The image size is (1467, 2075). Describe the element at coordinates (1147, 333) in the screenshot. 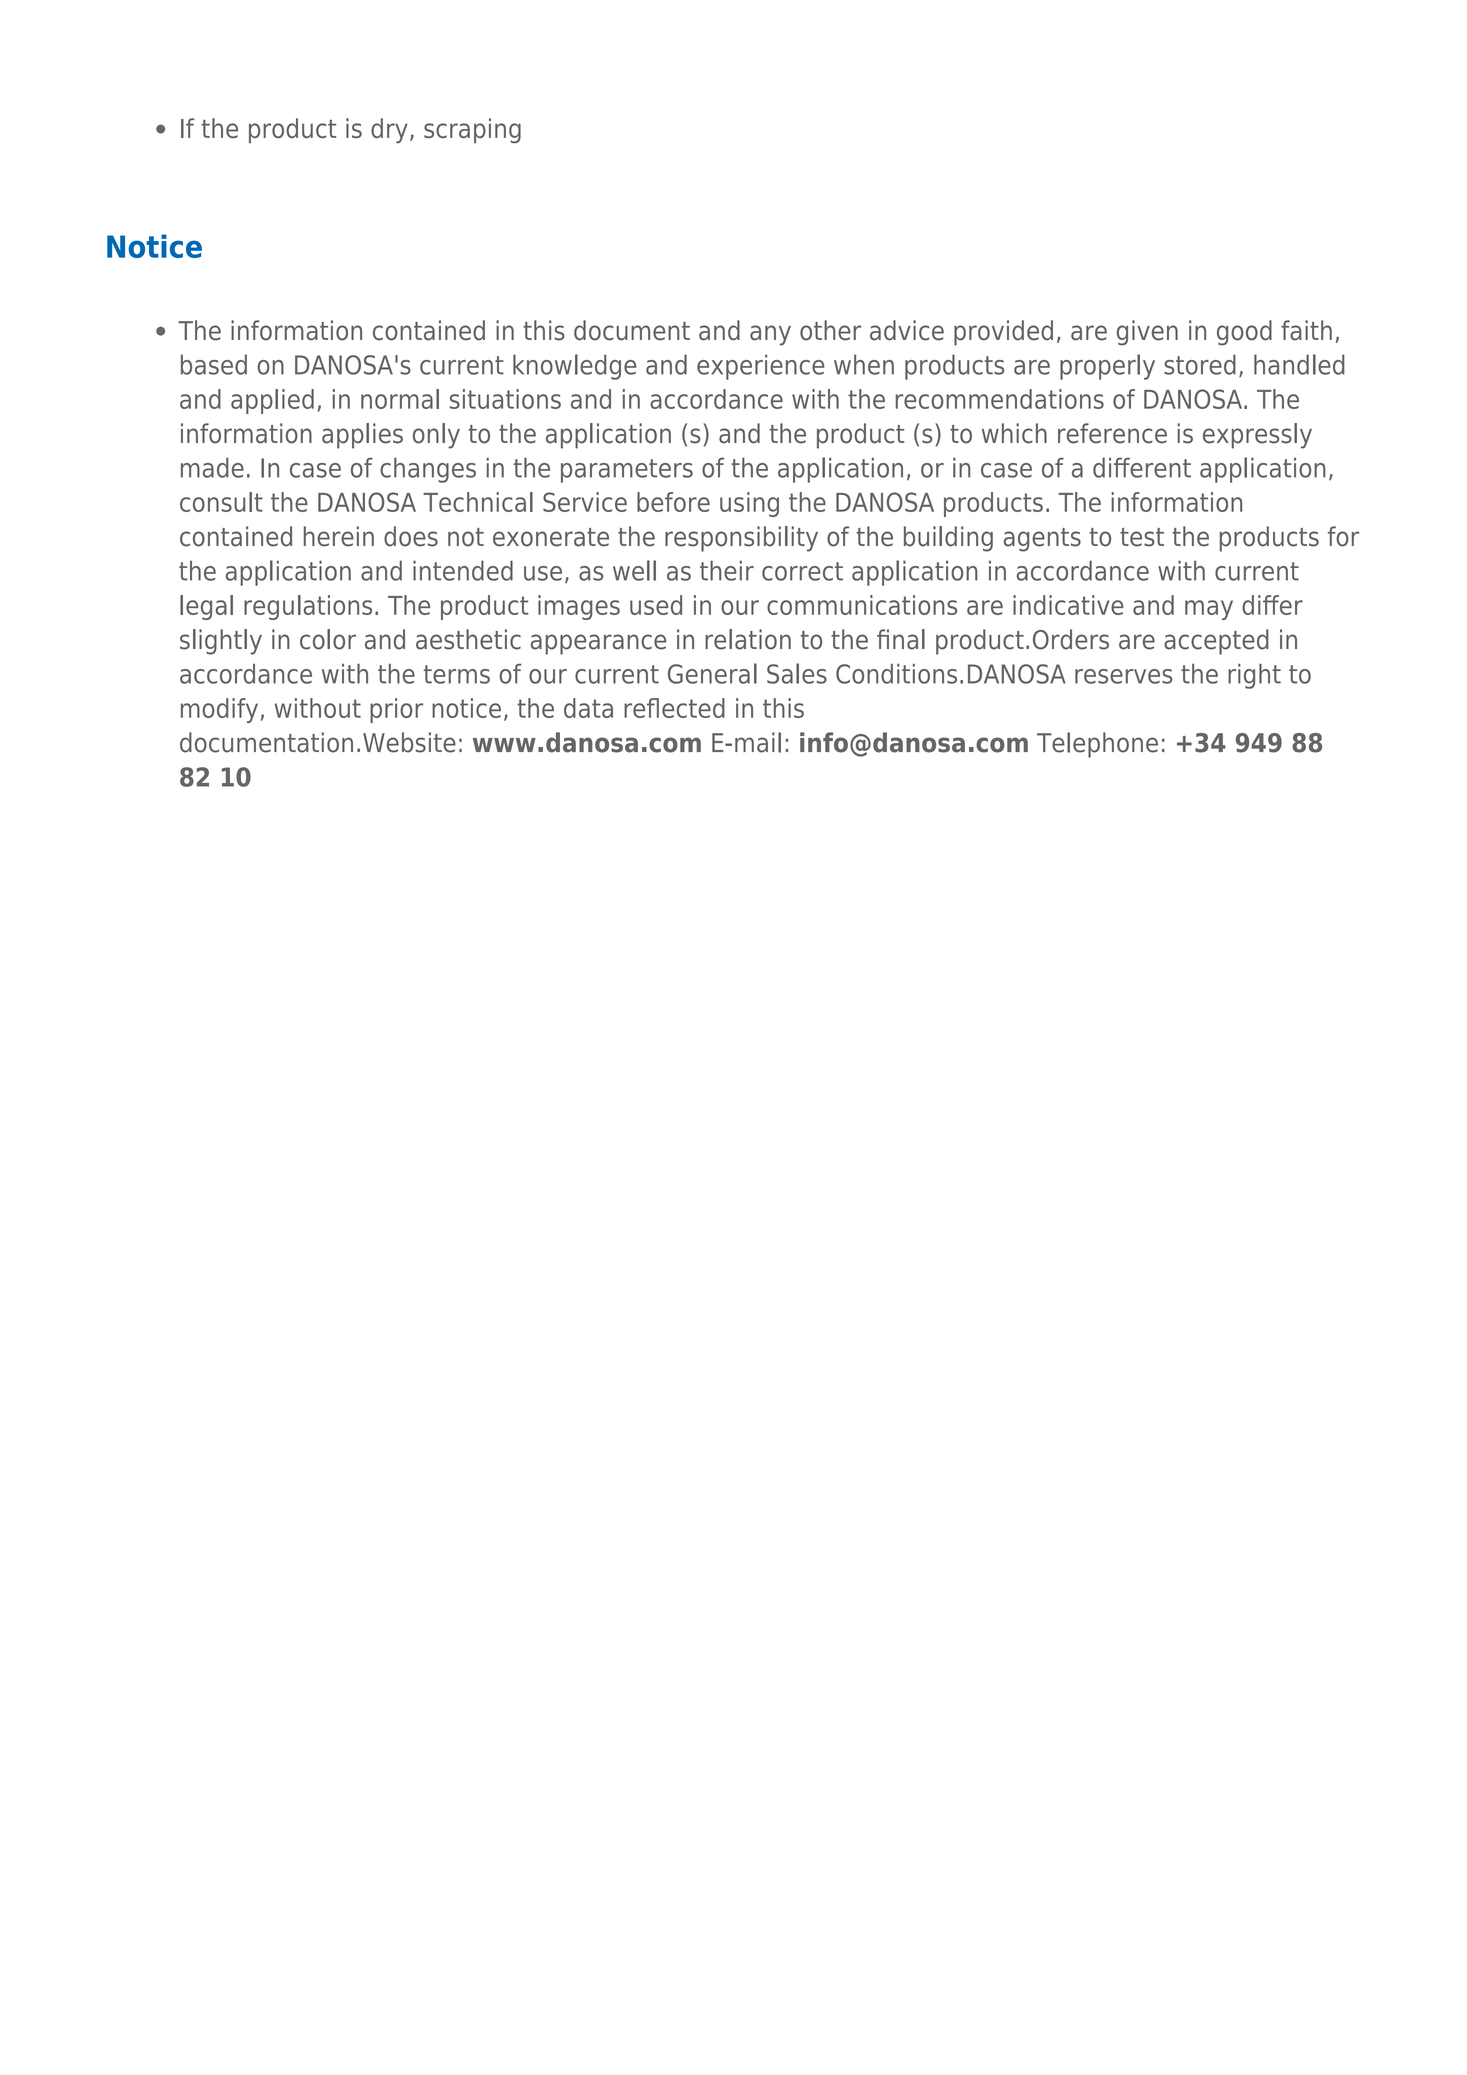

I see `given` at that location.
